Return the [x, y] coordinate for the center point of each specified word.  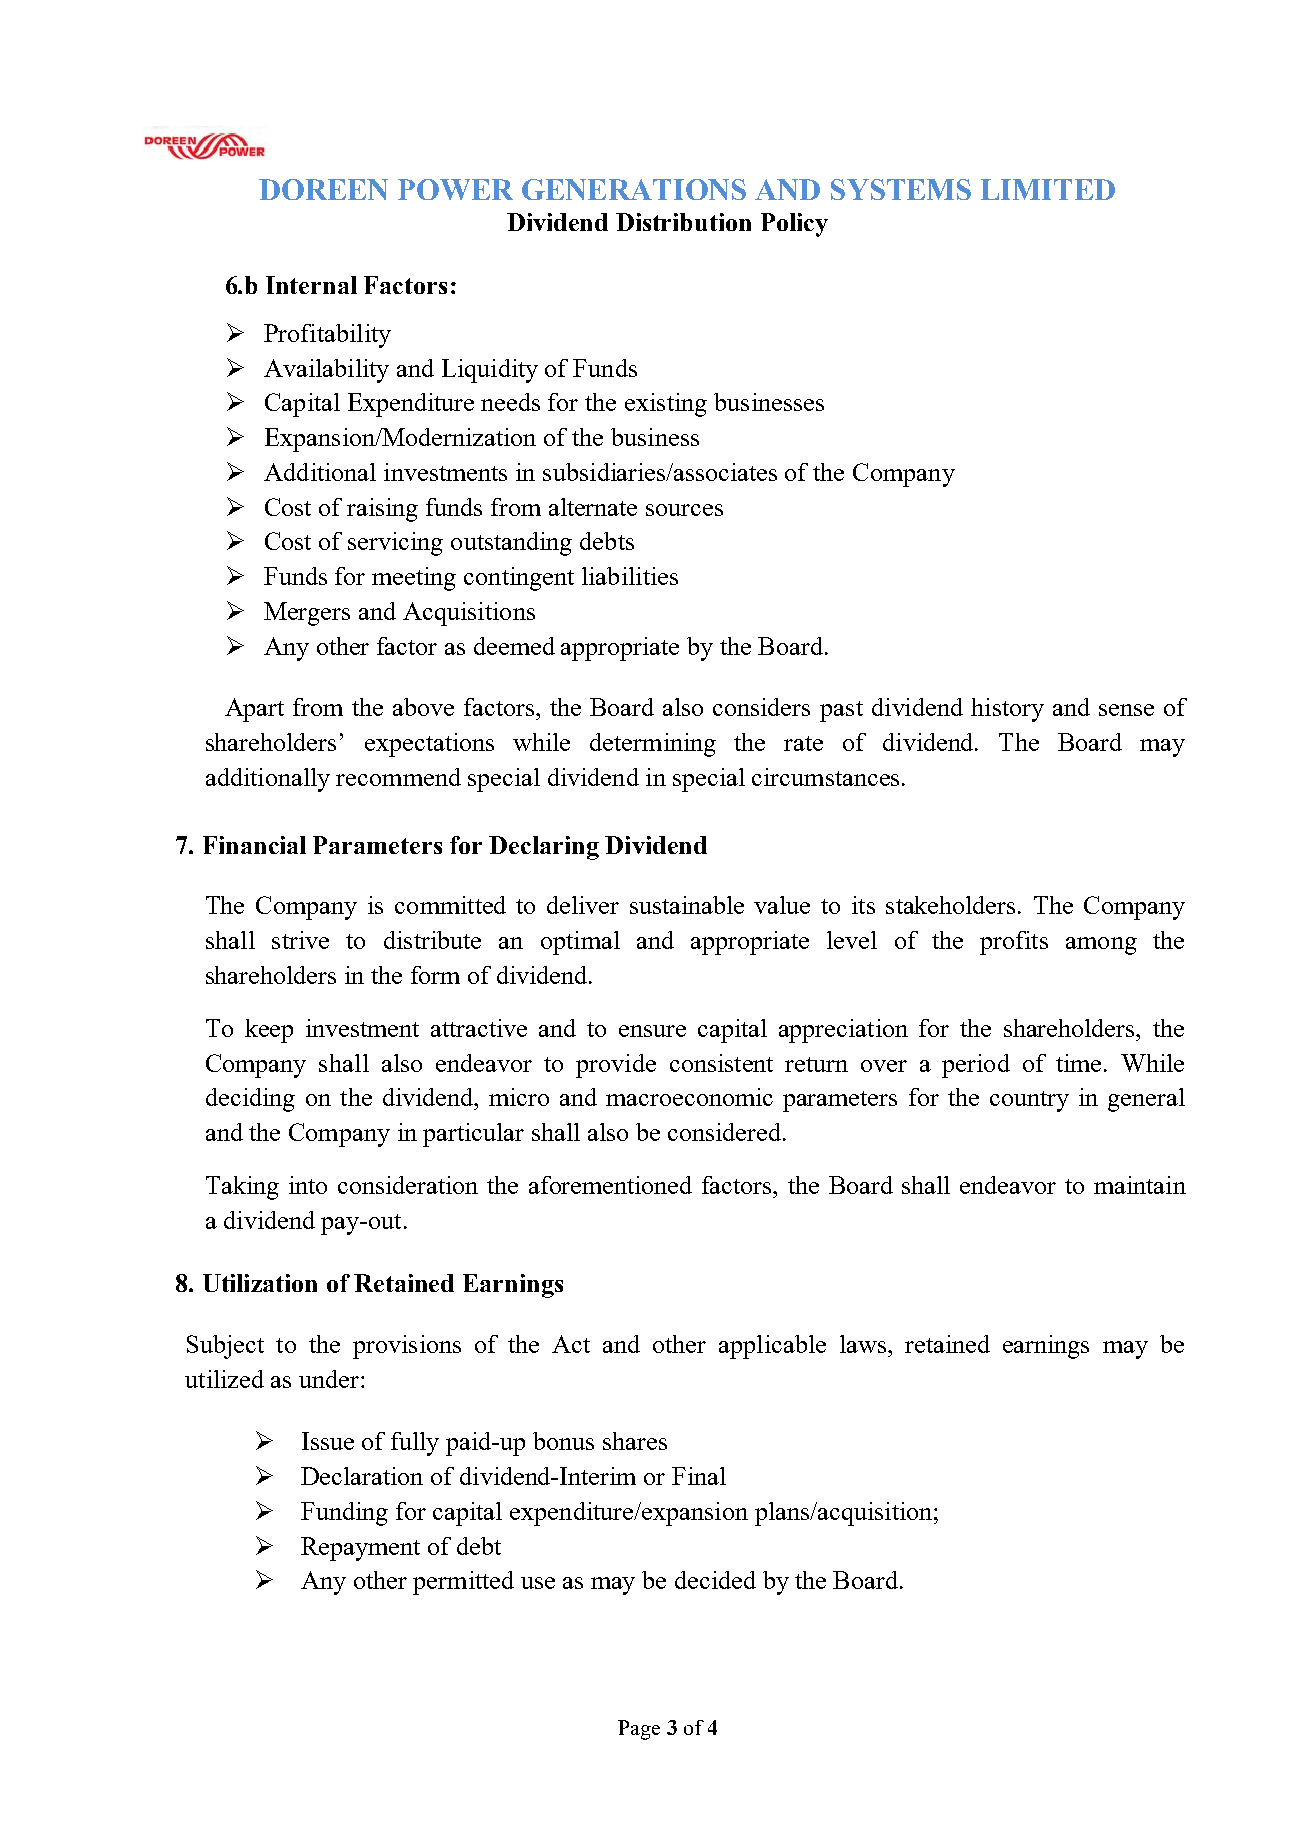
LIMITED [1048, 189]
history [1007, 710]
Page [639, 1730]
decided [715, 1580]
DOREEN [323, 189]
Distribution [683, 222]
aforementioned [610, 1185]
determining [653, 745]
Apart [254, 710]
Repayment [360, 1549]
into [308, 1185]
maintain [1140, 1185]
